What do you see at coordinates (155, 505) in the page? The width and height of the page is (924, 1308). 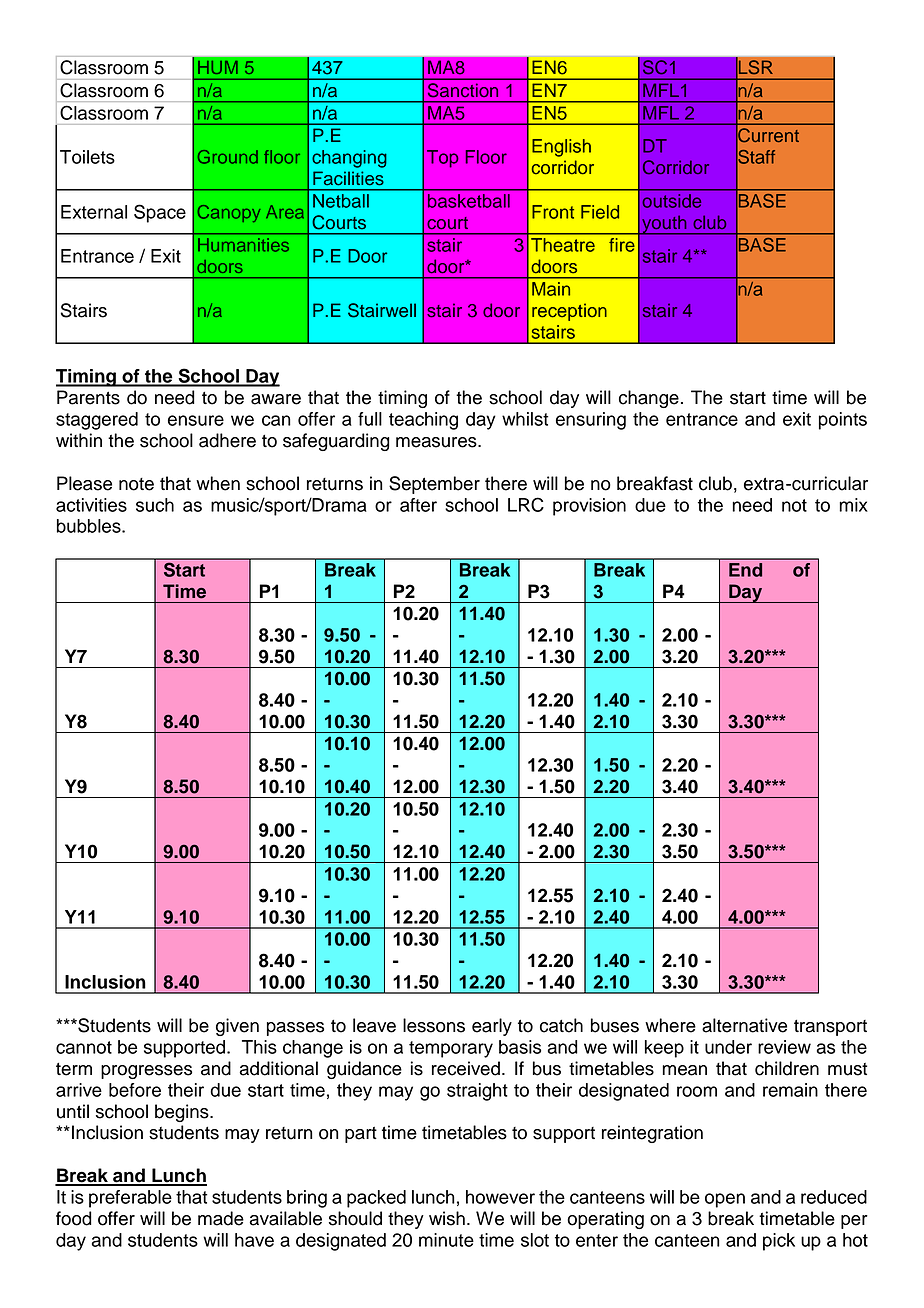 I see `such` at bounding box center [155, 505].
